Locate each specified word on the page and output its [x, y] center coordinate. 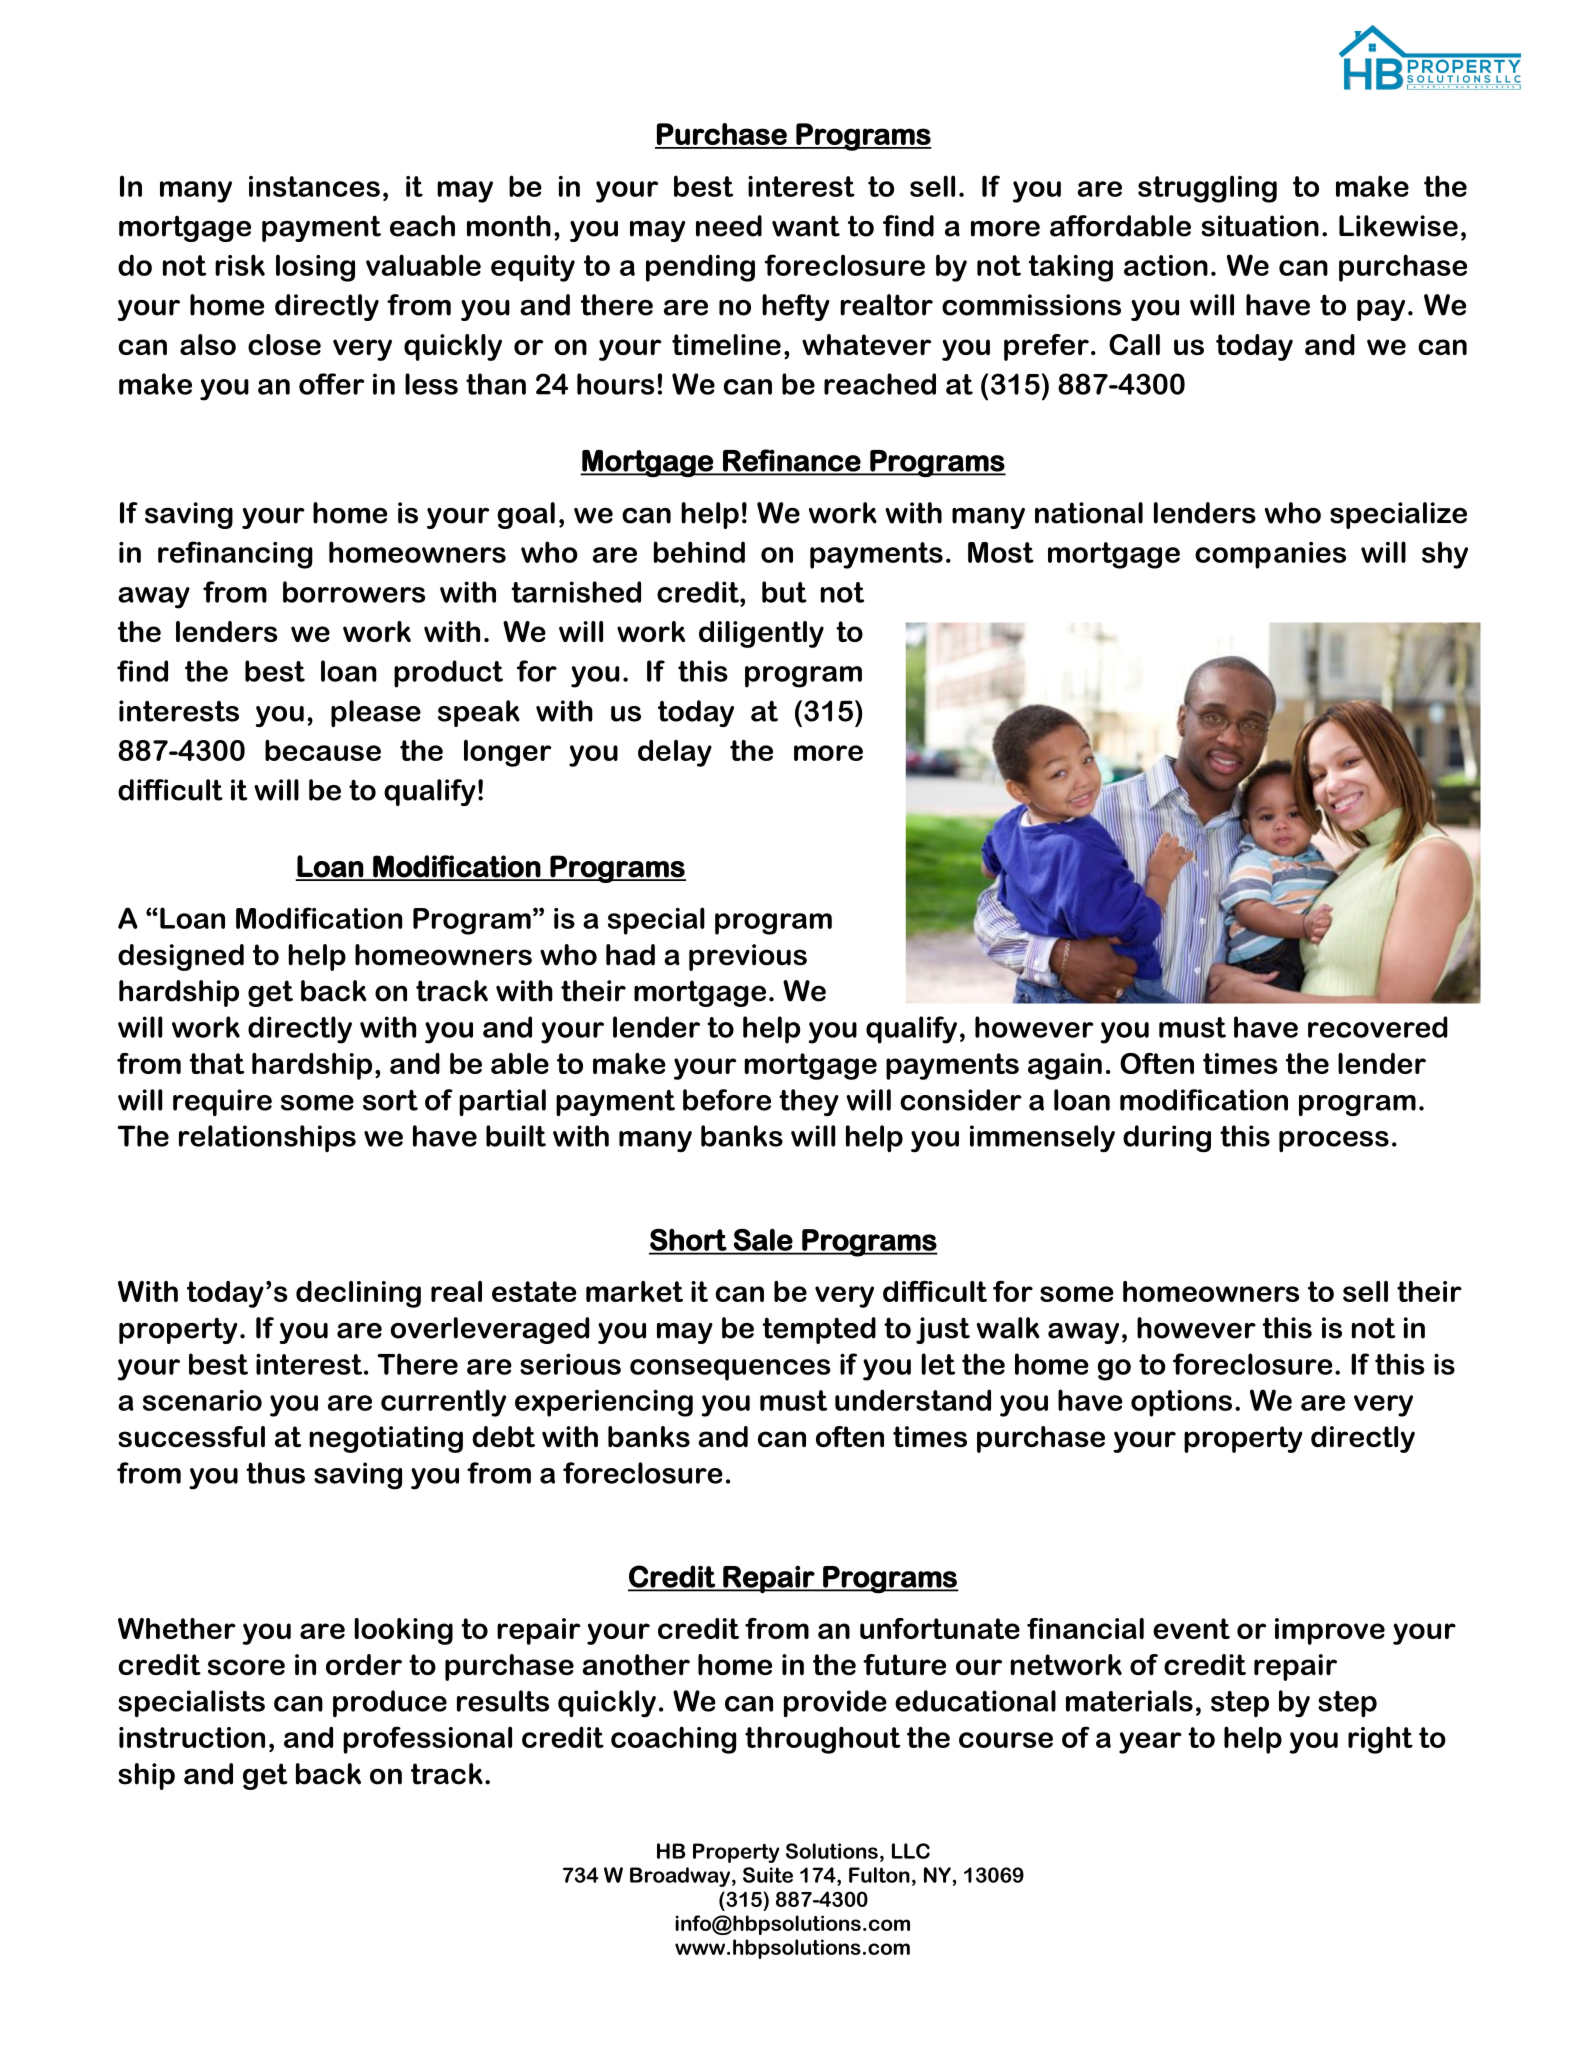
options [1181, 1403]
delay [675, 753]
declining [358, 1294]
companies [1270, 555]
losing [315, 268]
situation [1260, 226]
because [323, 750]
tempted [819, 1330]
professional [427, 1740]
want [806, 226]
